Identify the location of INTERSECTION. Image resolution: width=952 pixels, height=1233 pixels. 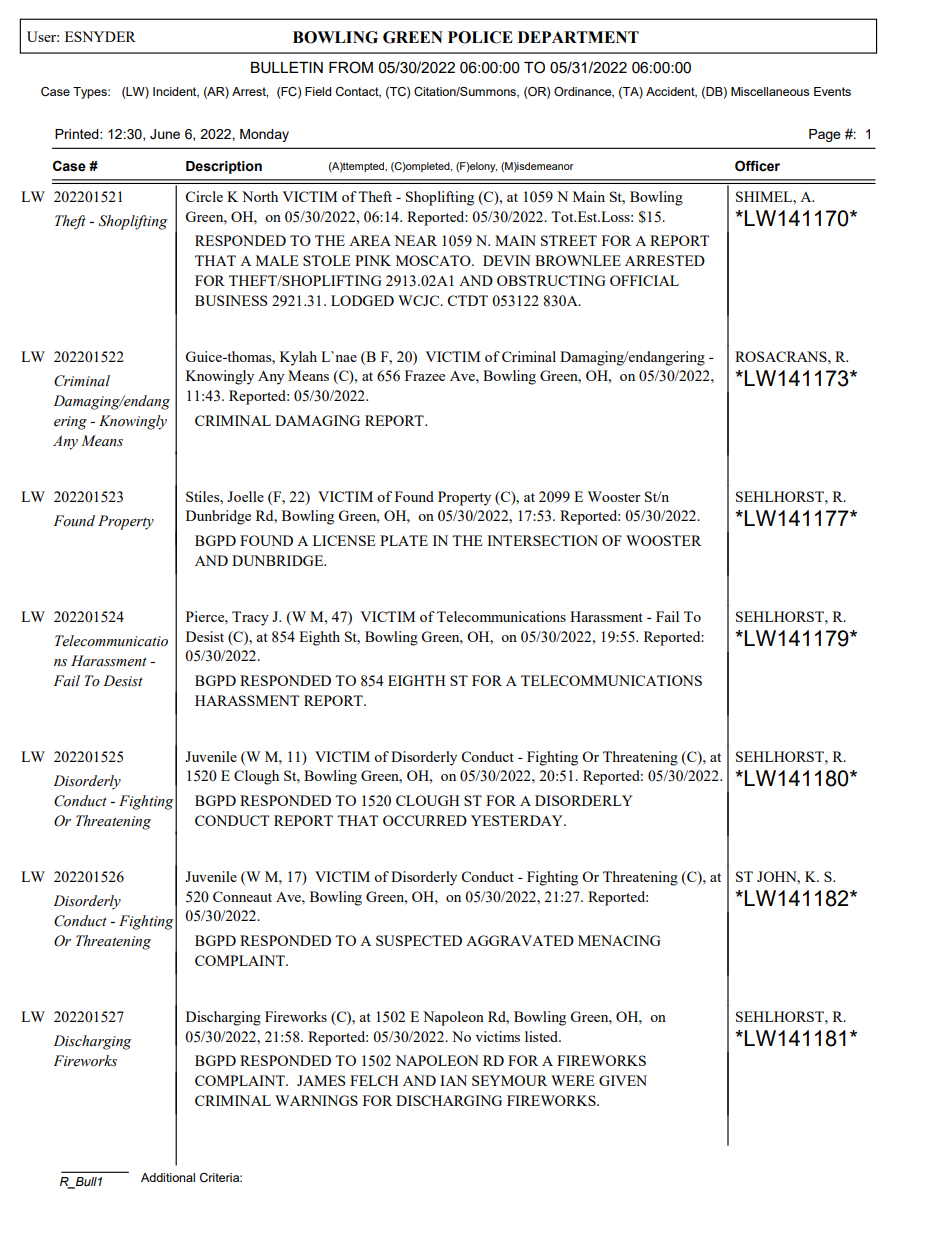
(542, 540).
